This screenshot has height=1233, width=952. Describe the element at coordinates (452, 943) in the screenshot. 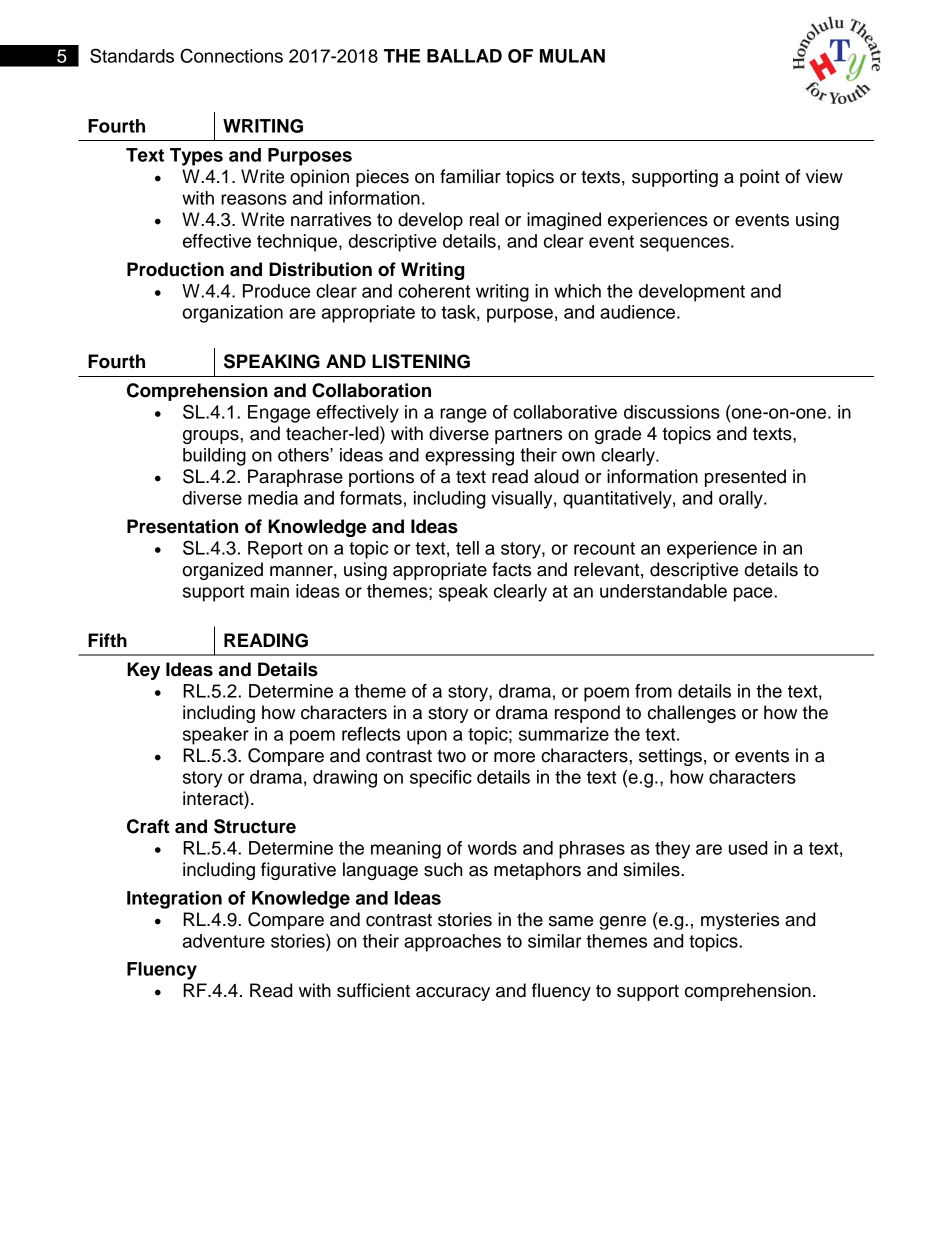

I see `approaches` at that location.
